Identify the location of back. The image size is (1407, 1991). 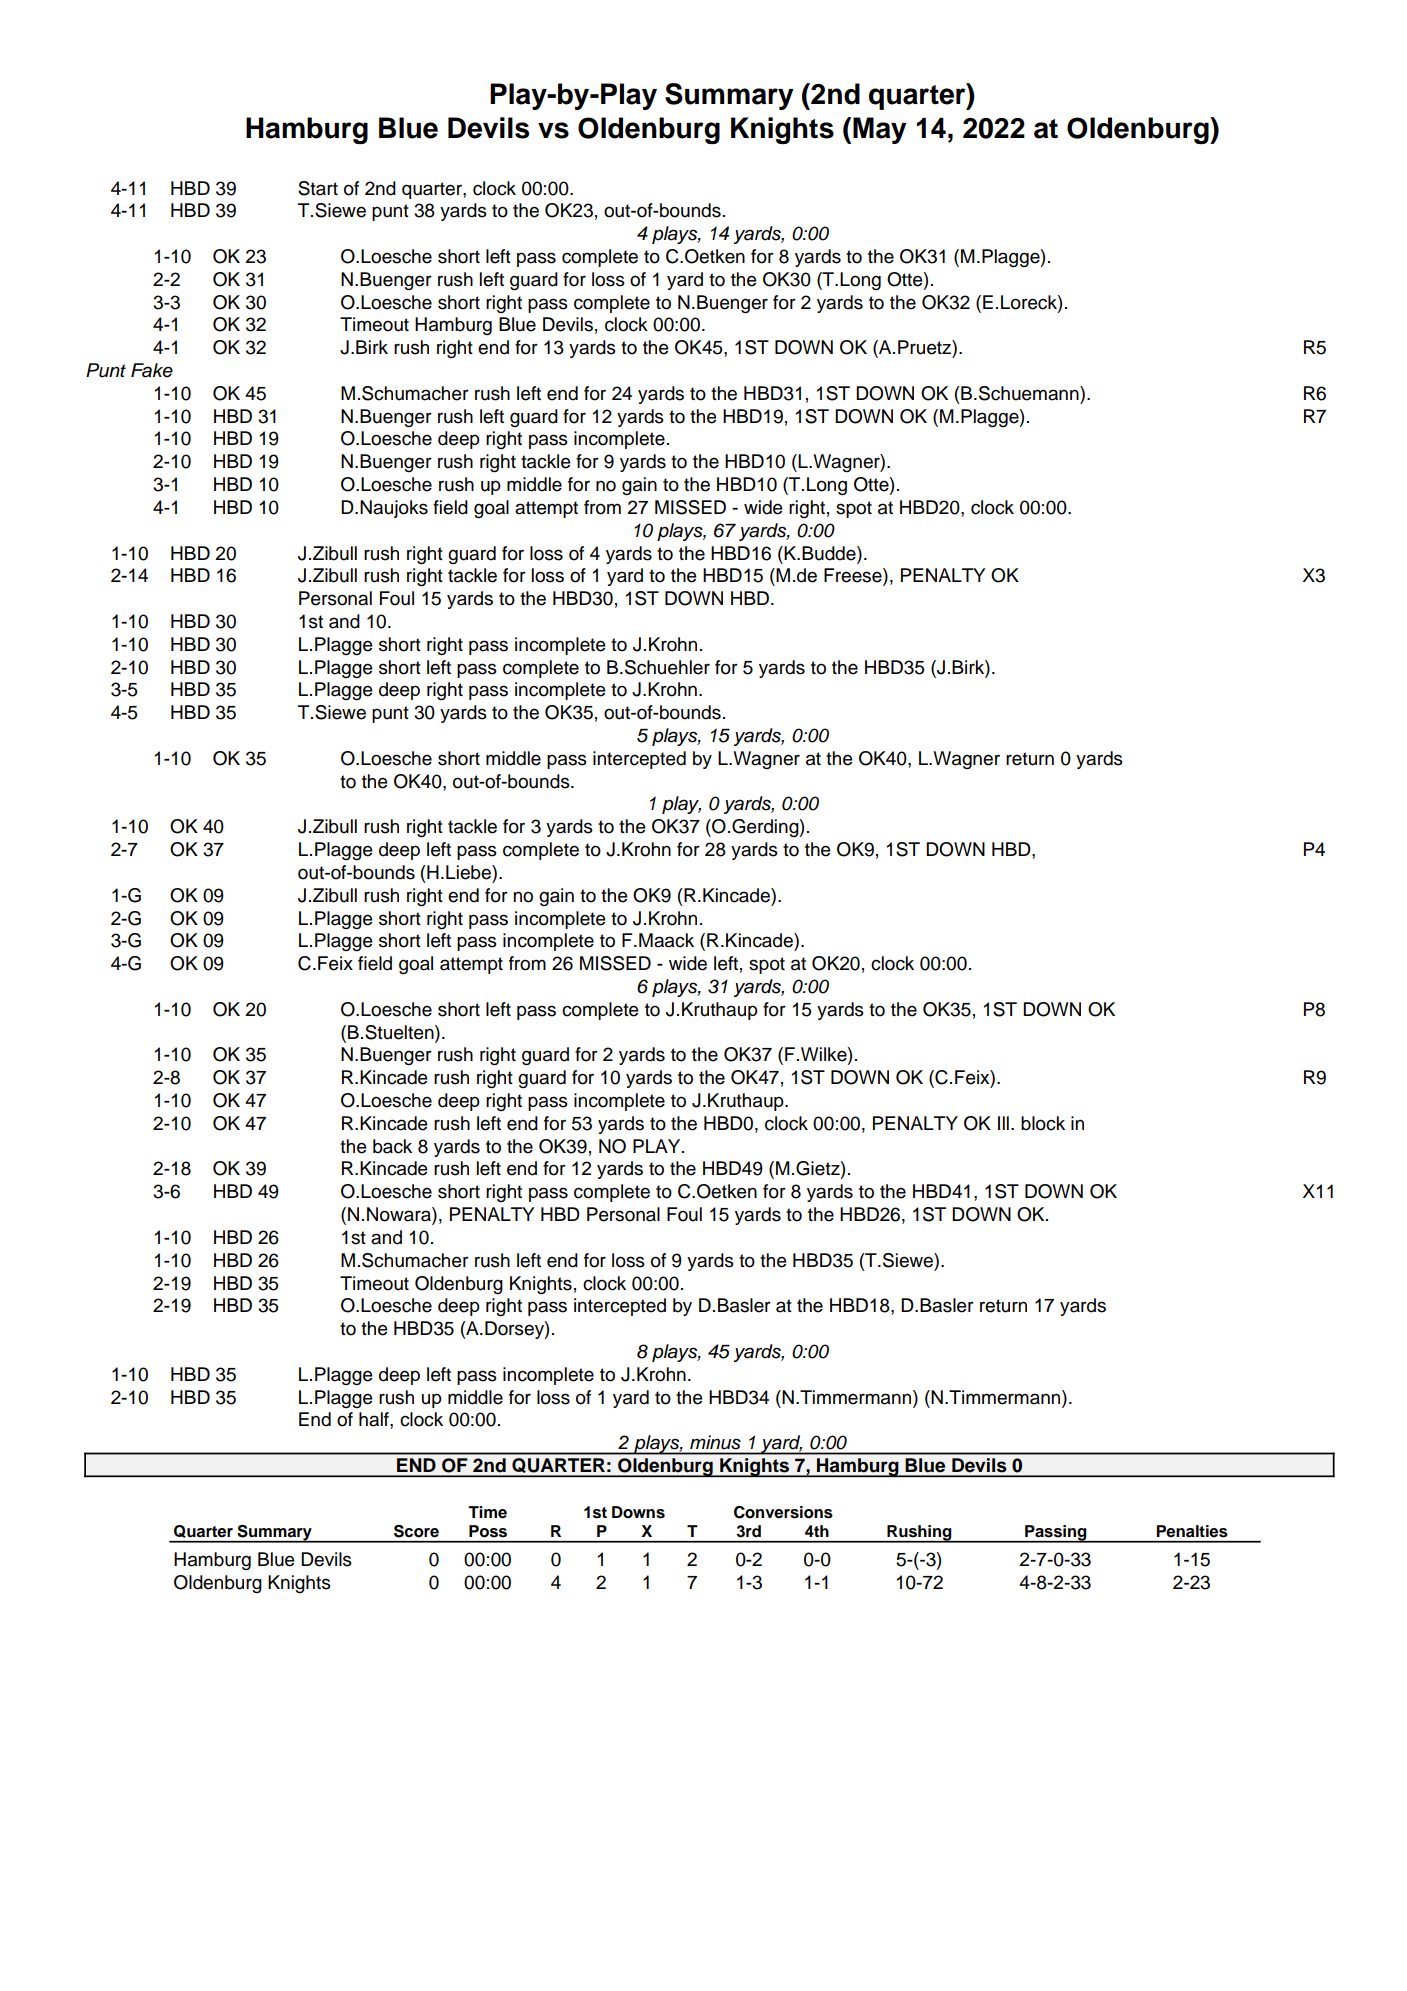
(392, 1146).
